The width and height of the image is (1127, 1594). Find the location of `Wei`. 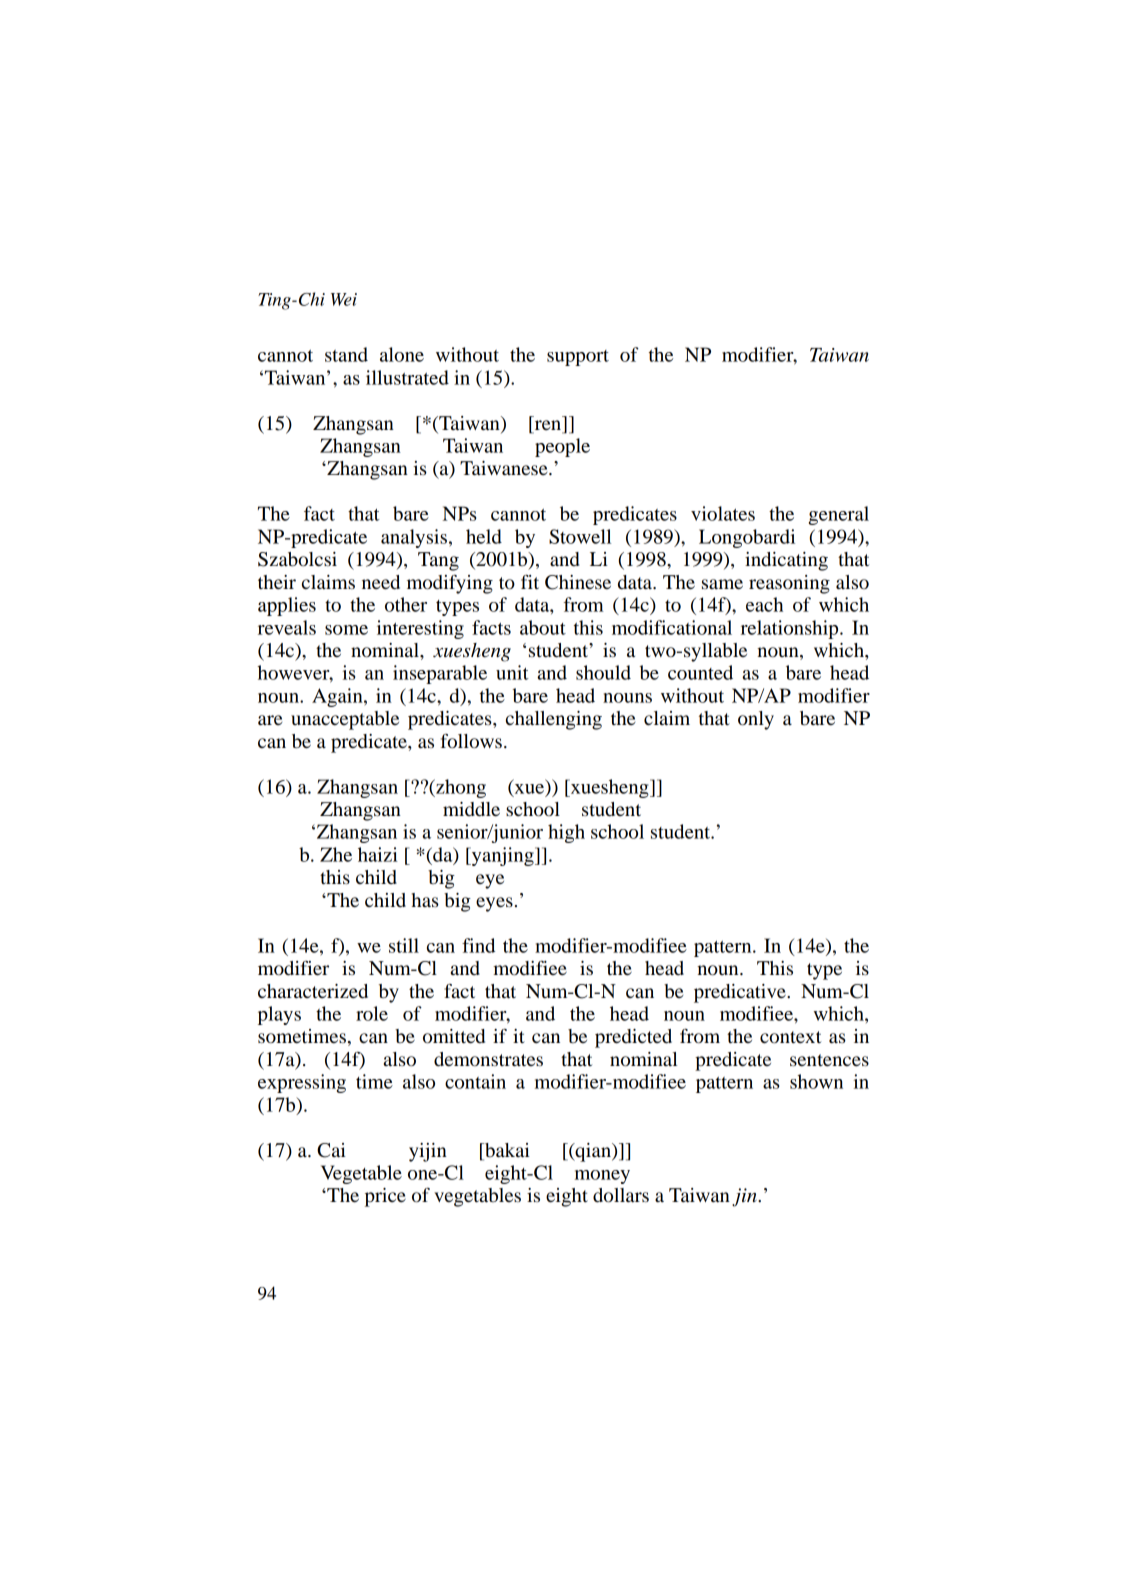

Wei is located at coordinates (344, 299).
